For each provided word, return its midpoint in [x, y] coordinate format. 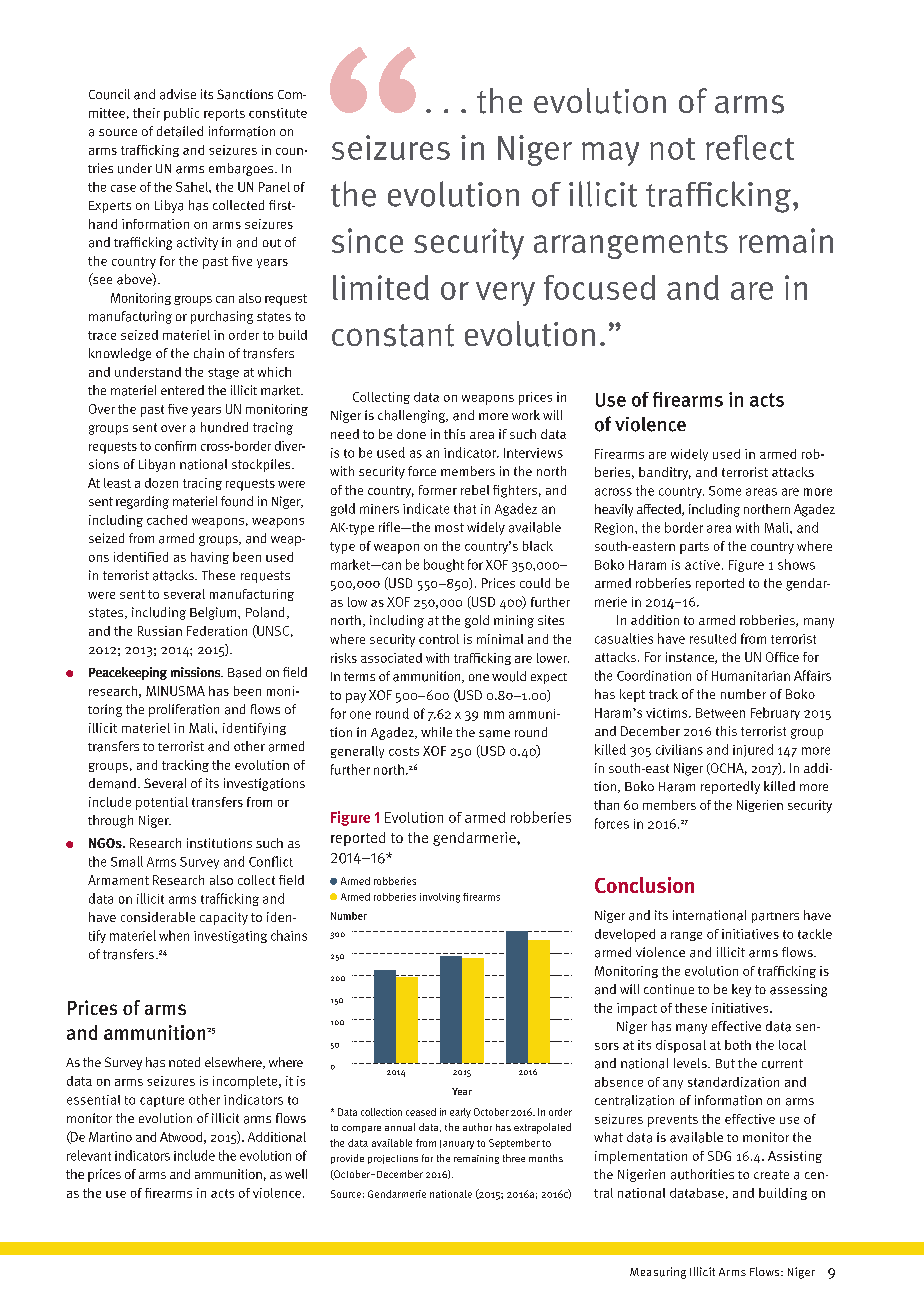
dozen [161, 483]
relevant [89, 1155]
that [465, 508]
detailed [180, 131]
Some [725, 491]
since [367, 240]
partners [775, 917]
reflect [750, 147]
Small [127, 861]
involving [440, 898]
